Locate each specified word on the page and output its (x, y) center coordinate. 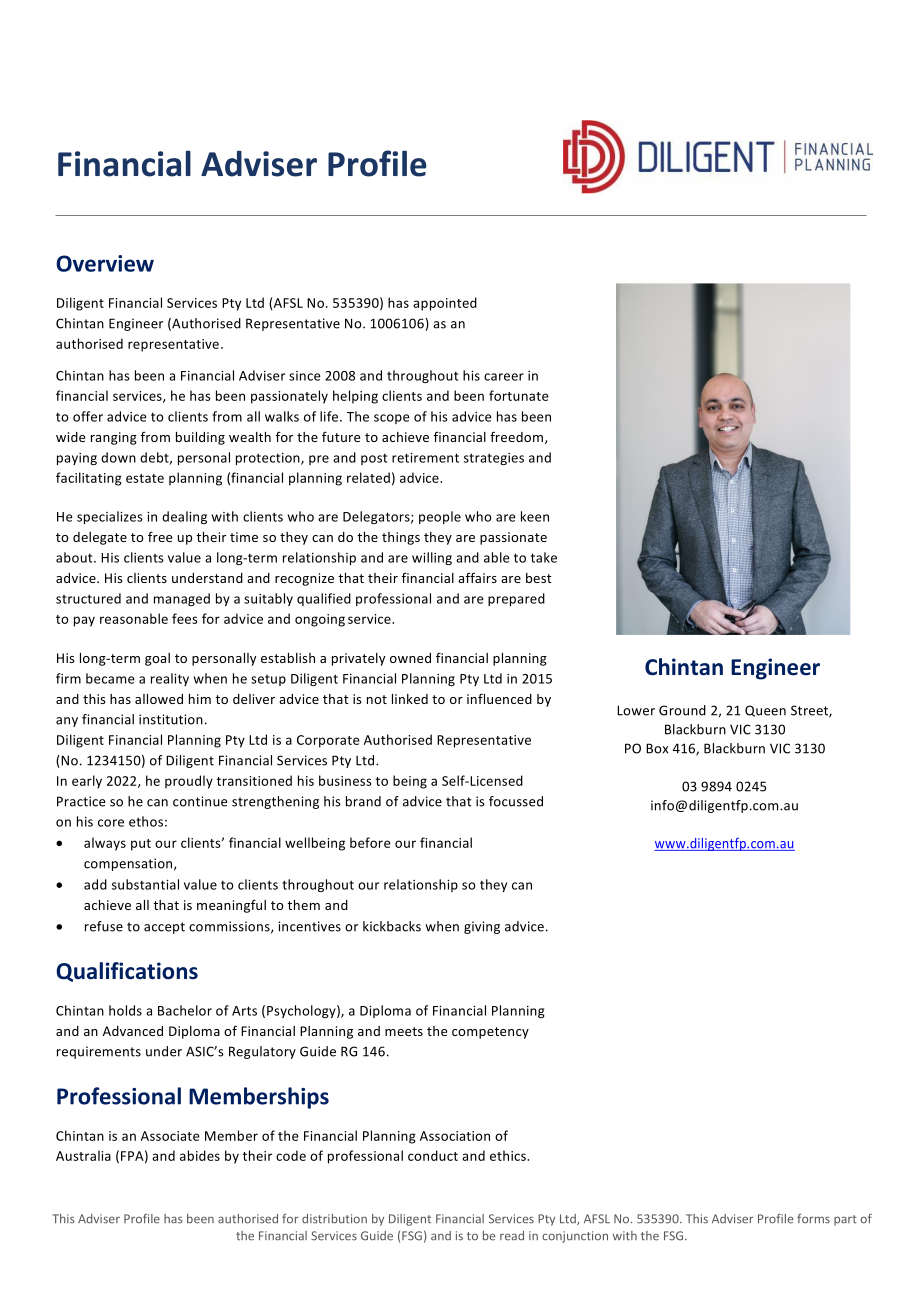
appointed (445, 304)
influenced (499, 698)
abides (200, 1155)
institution (171, 719)
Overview (105, 263)
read (512, 1236)
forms (813, 1219)
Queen (765, 711)
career (504, 377)
